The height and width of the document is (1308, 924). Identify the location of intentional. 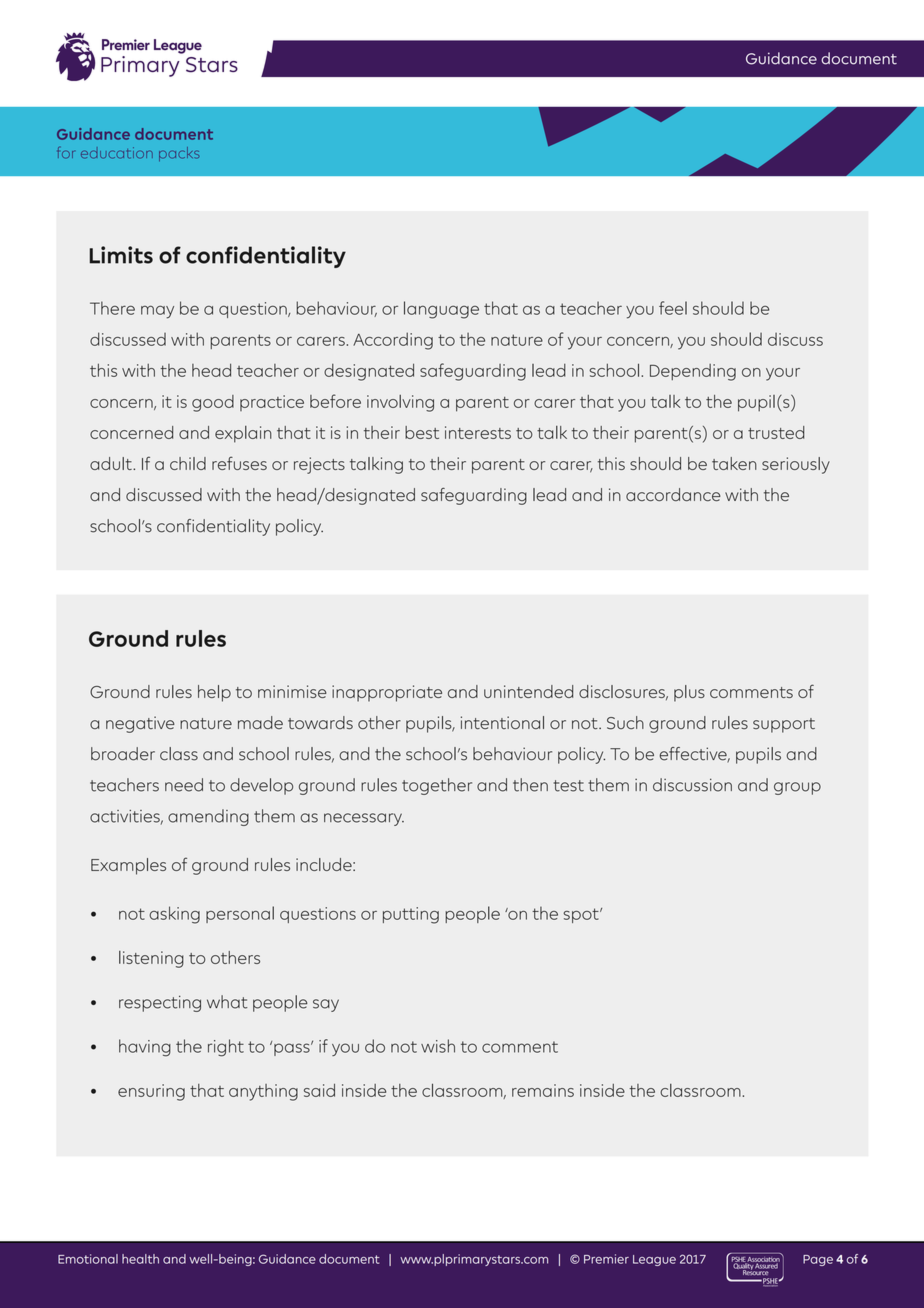
(502, 722).
